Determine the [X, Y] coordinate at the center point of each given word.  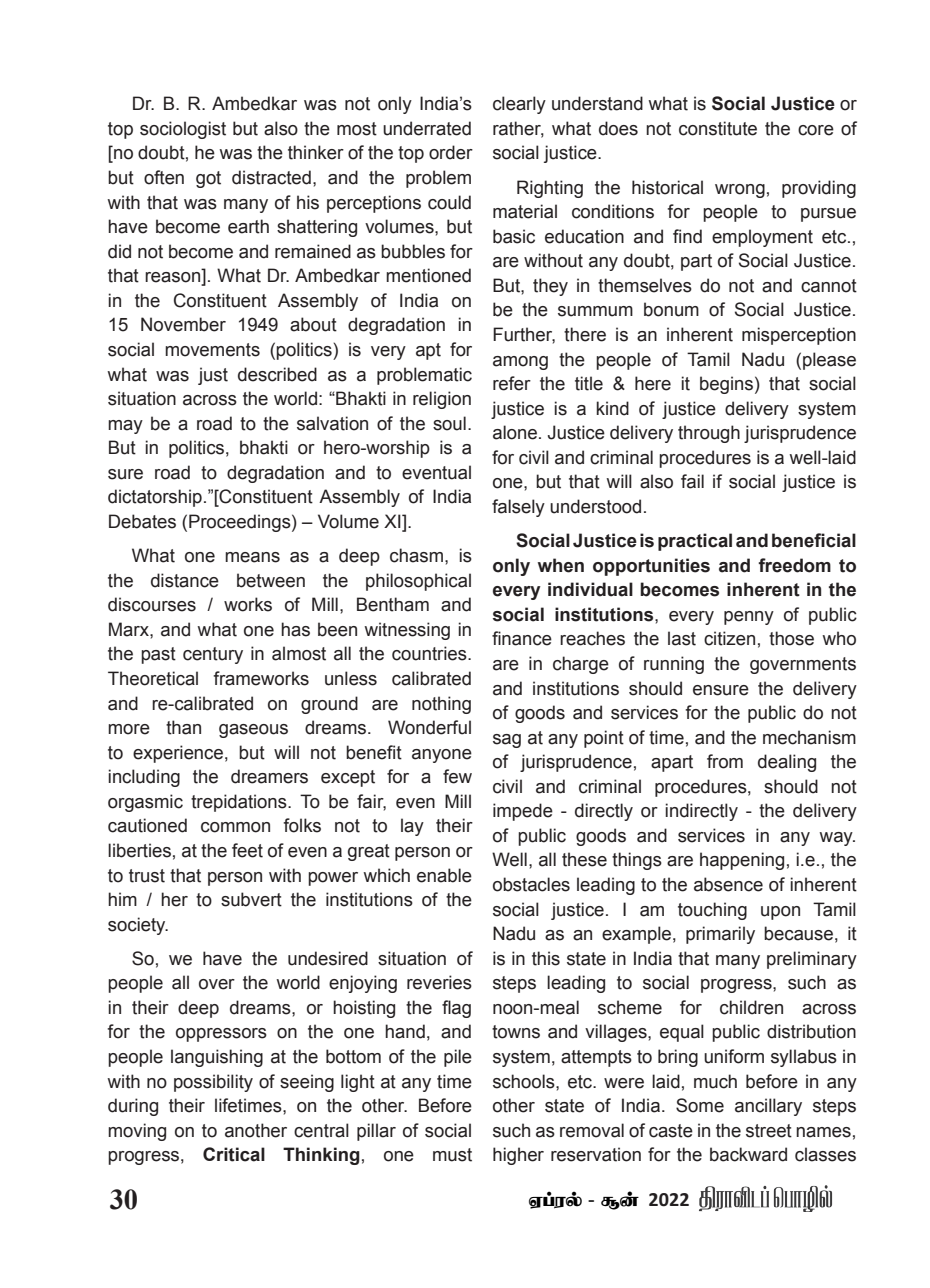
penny [749, 618]
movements [212, 350]
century [213, 655]
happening [742, 861]
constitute [718, 128]
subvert [251, 899]
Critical [234, 1154]
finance [522, 638]
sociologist [183, 130]
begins [726, 385]
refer [512, 383]
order [451, 152]
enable [444, 875]
